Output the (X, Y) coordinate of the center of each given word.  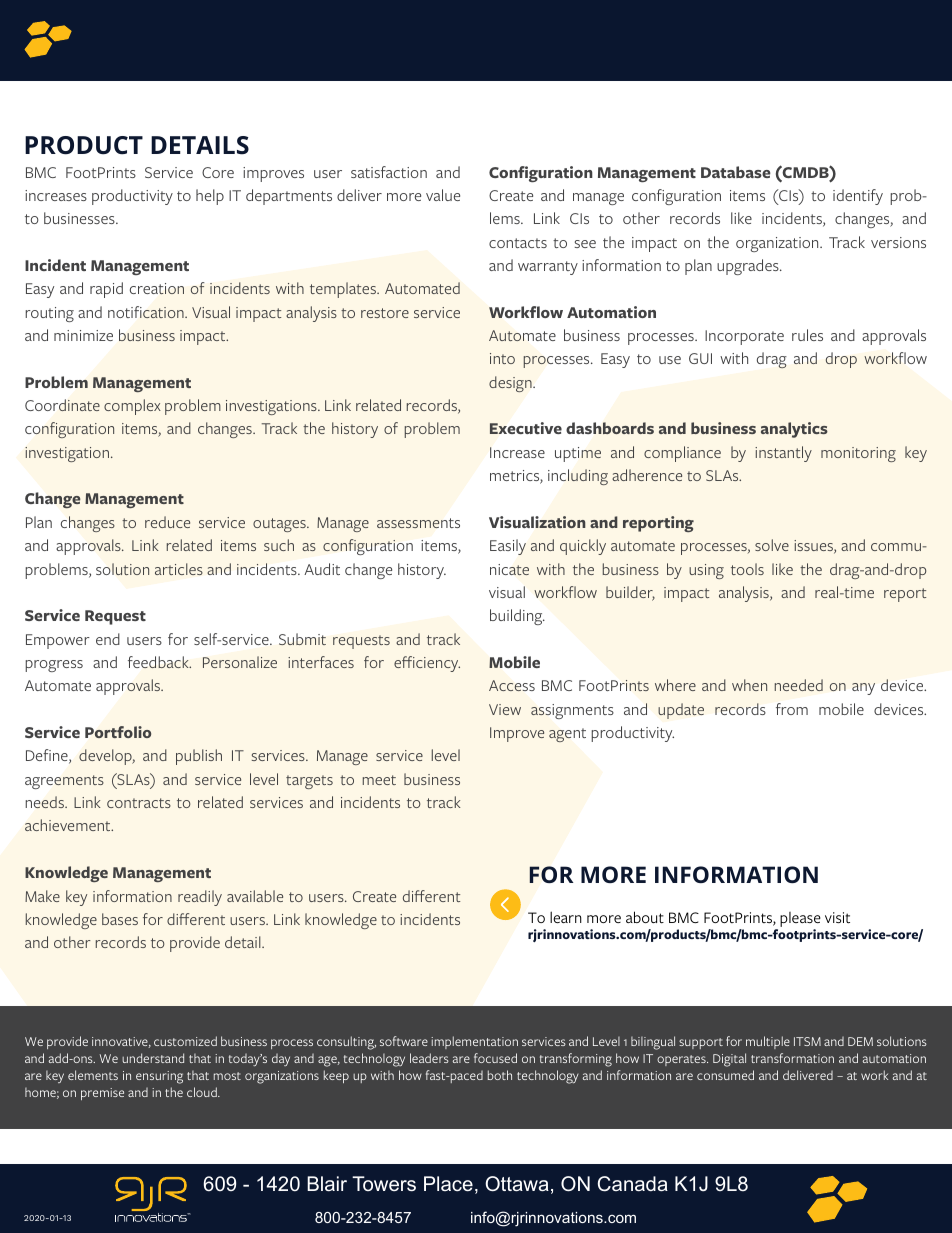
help (210, 197)
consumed (725, 1075)
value (443, 195)
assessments (418, 523)
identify (858, 197)
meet (379, 780)
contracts (139, 803)
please (800, 919)
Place (448, 1183)
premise (102, 1094)
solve (772, 545)
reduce (167, 522)
